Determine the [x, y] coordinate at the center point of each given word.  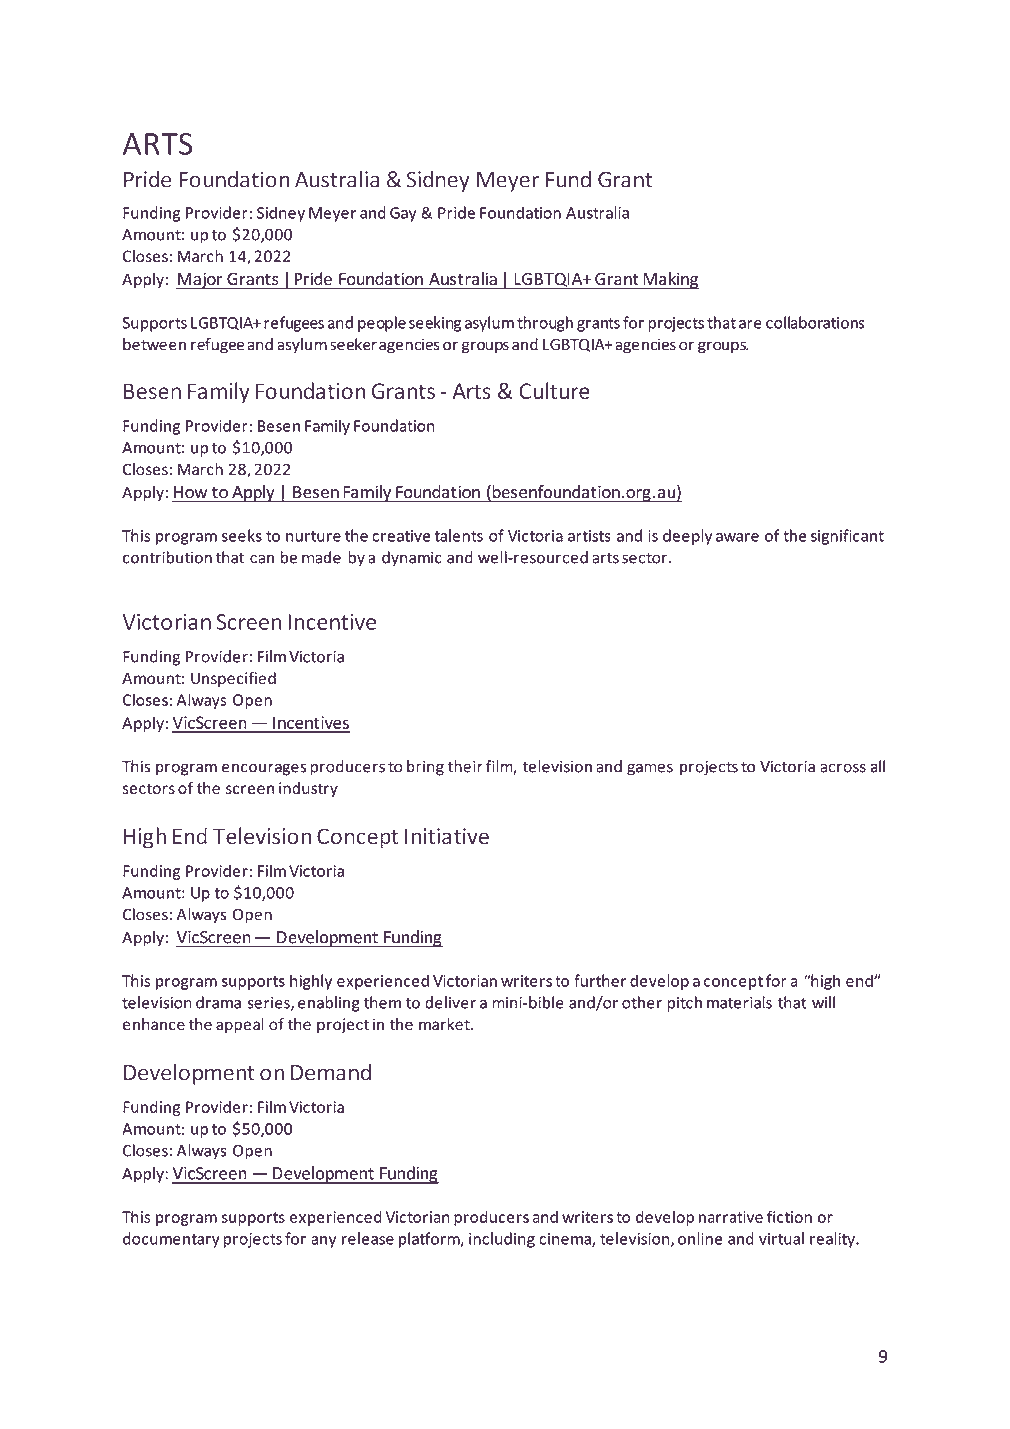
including [502, 1240]
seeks [242, 535]
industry [308, 789]
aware [737, 537]
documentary [171, 1240]
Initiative [447, 836]
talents [458, 535]
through [545, 324]
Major [200, 281]
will [823, 1002]
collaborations [815, 322]
